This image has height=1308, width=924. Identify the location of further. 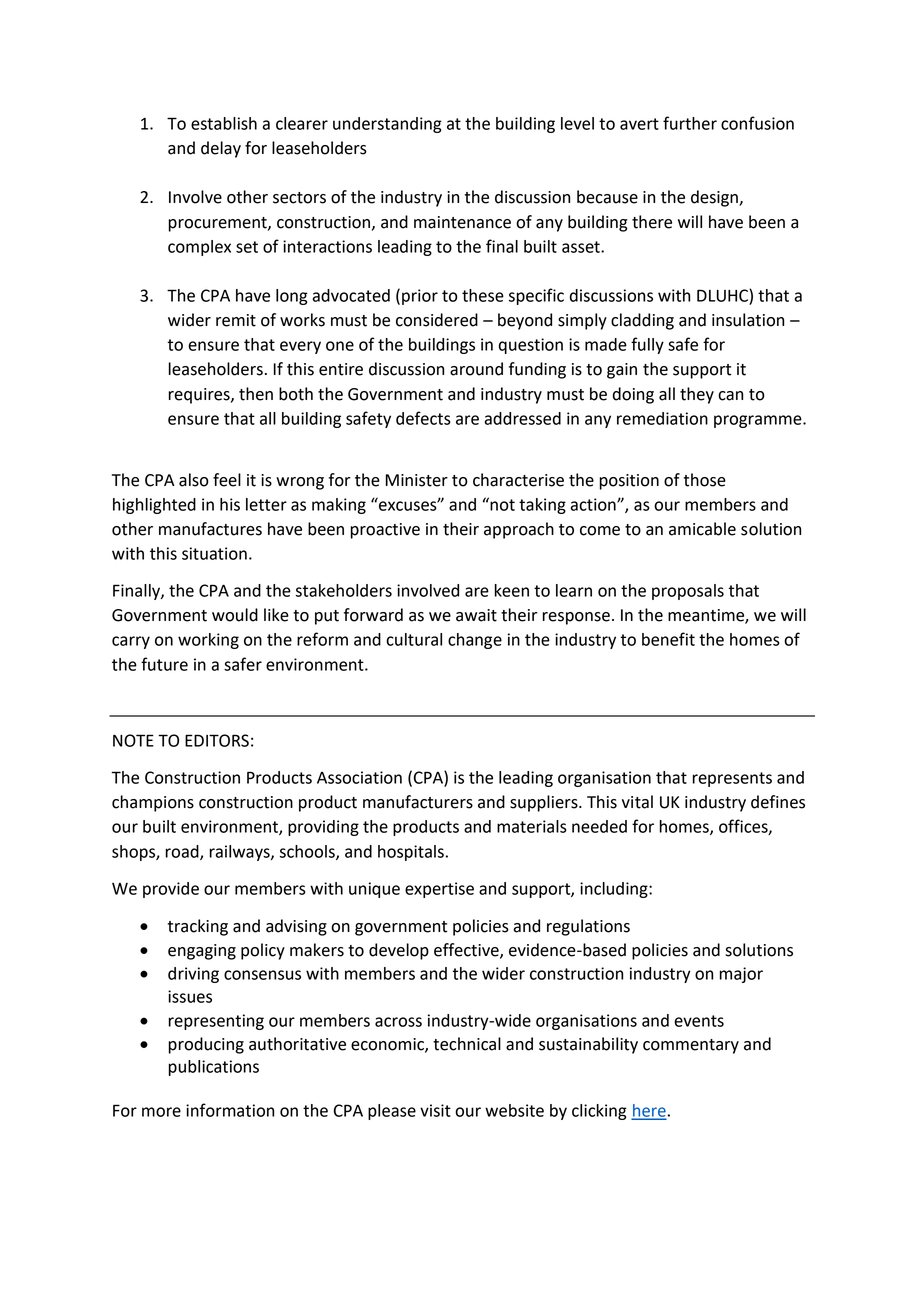
(690, 123).
